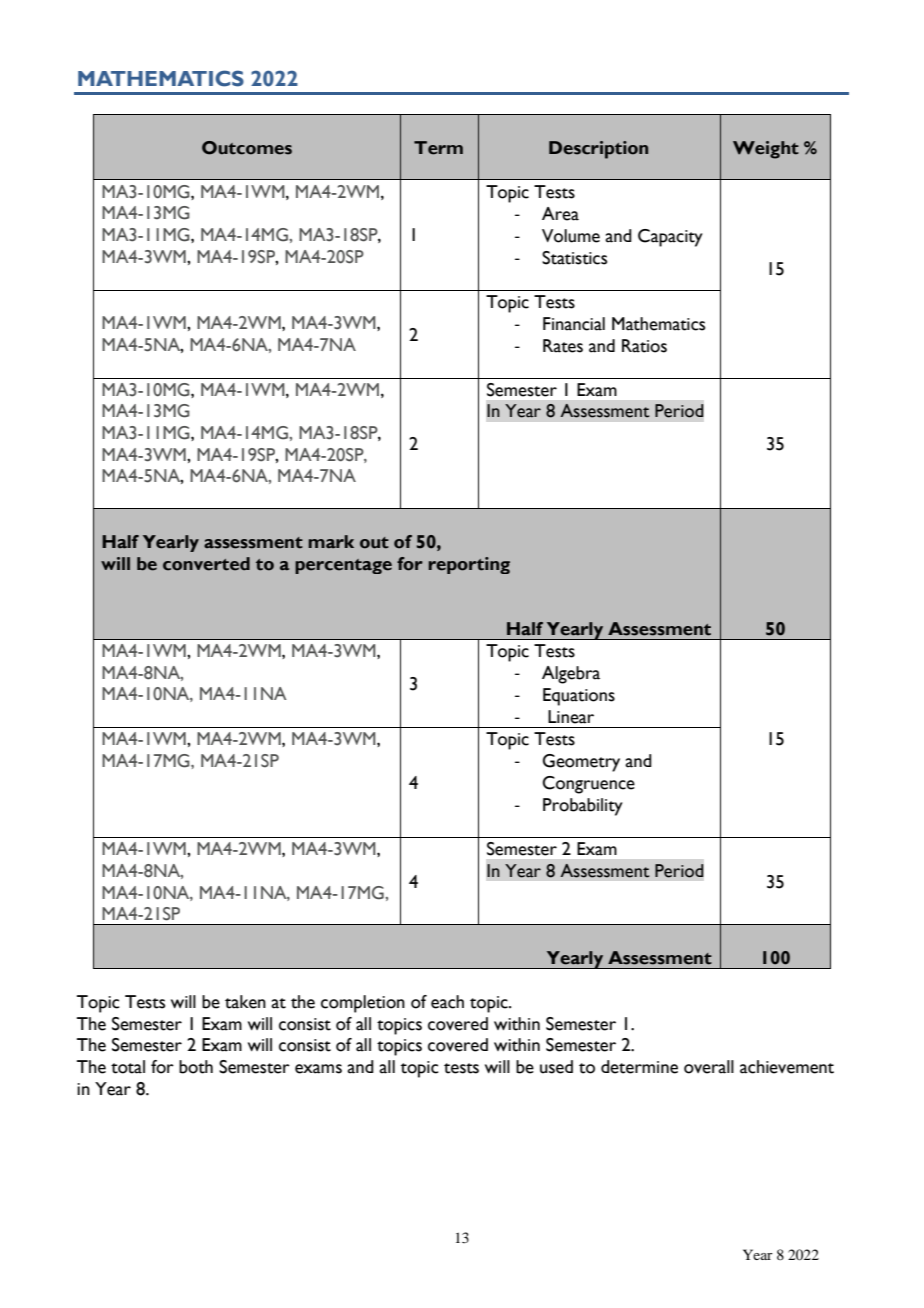 This document has width=924, height=1308. I want to click on Equations, so click(579, 697).
